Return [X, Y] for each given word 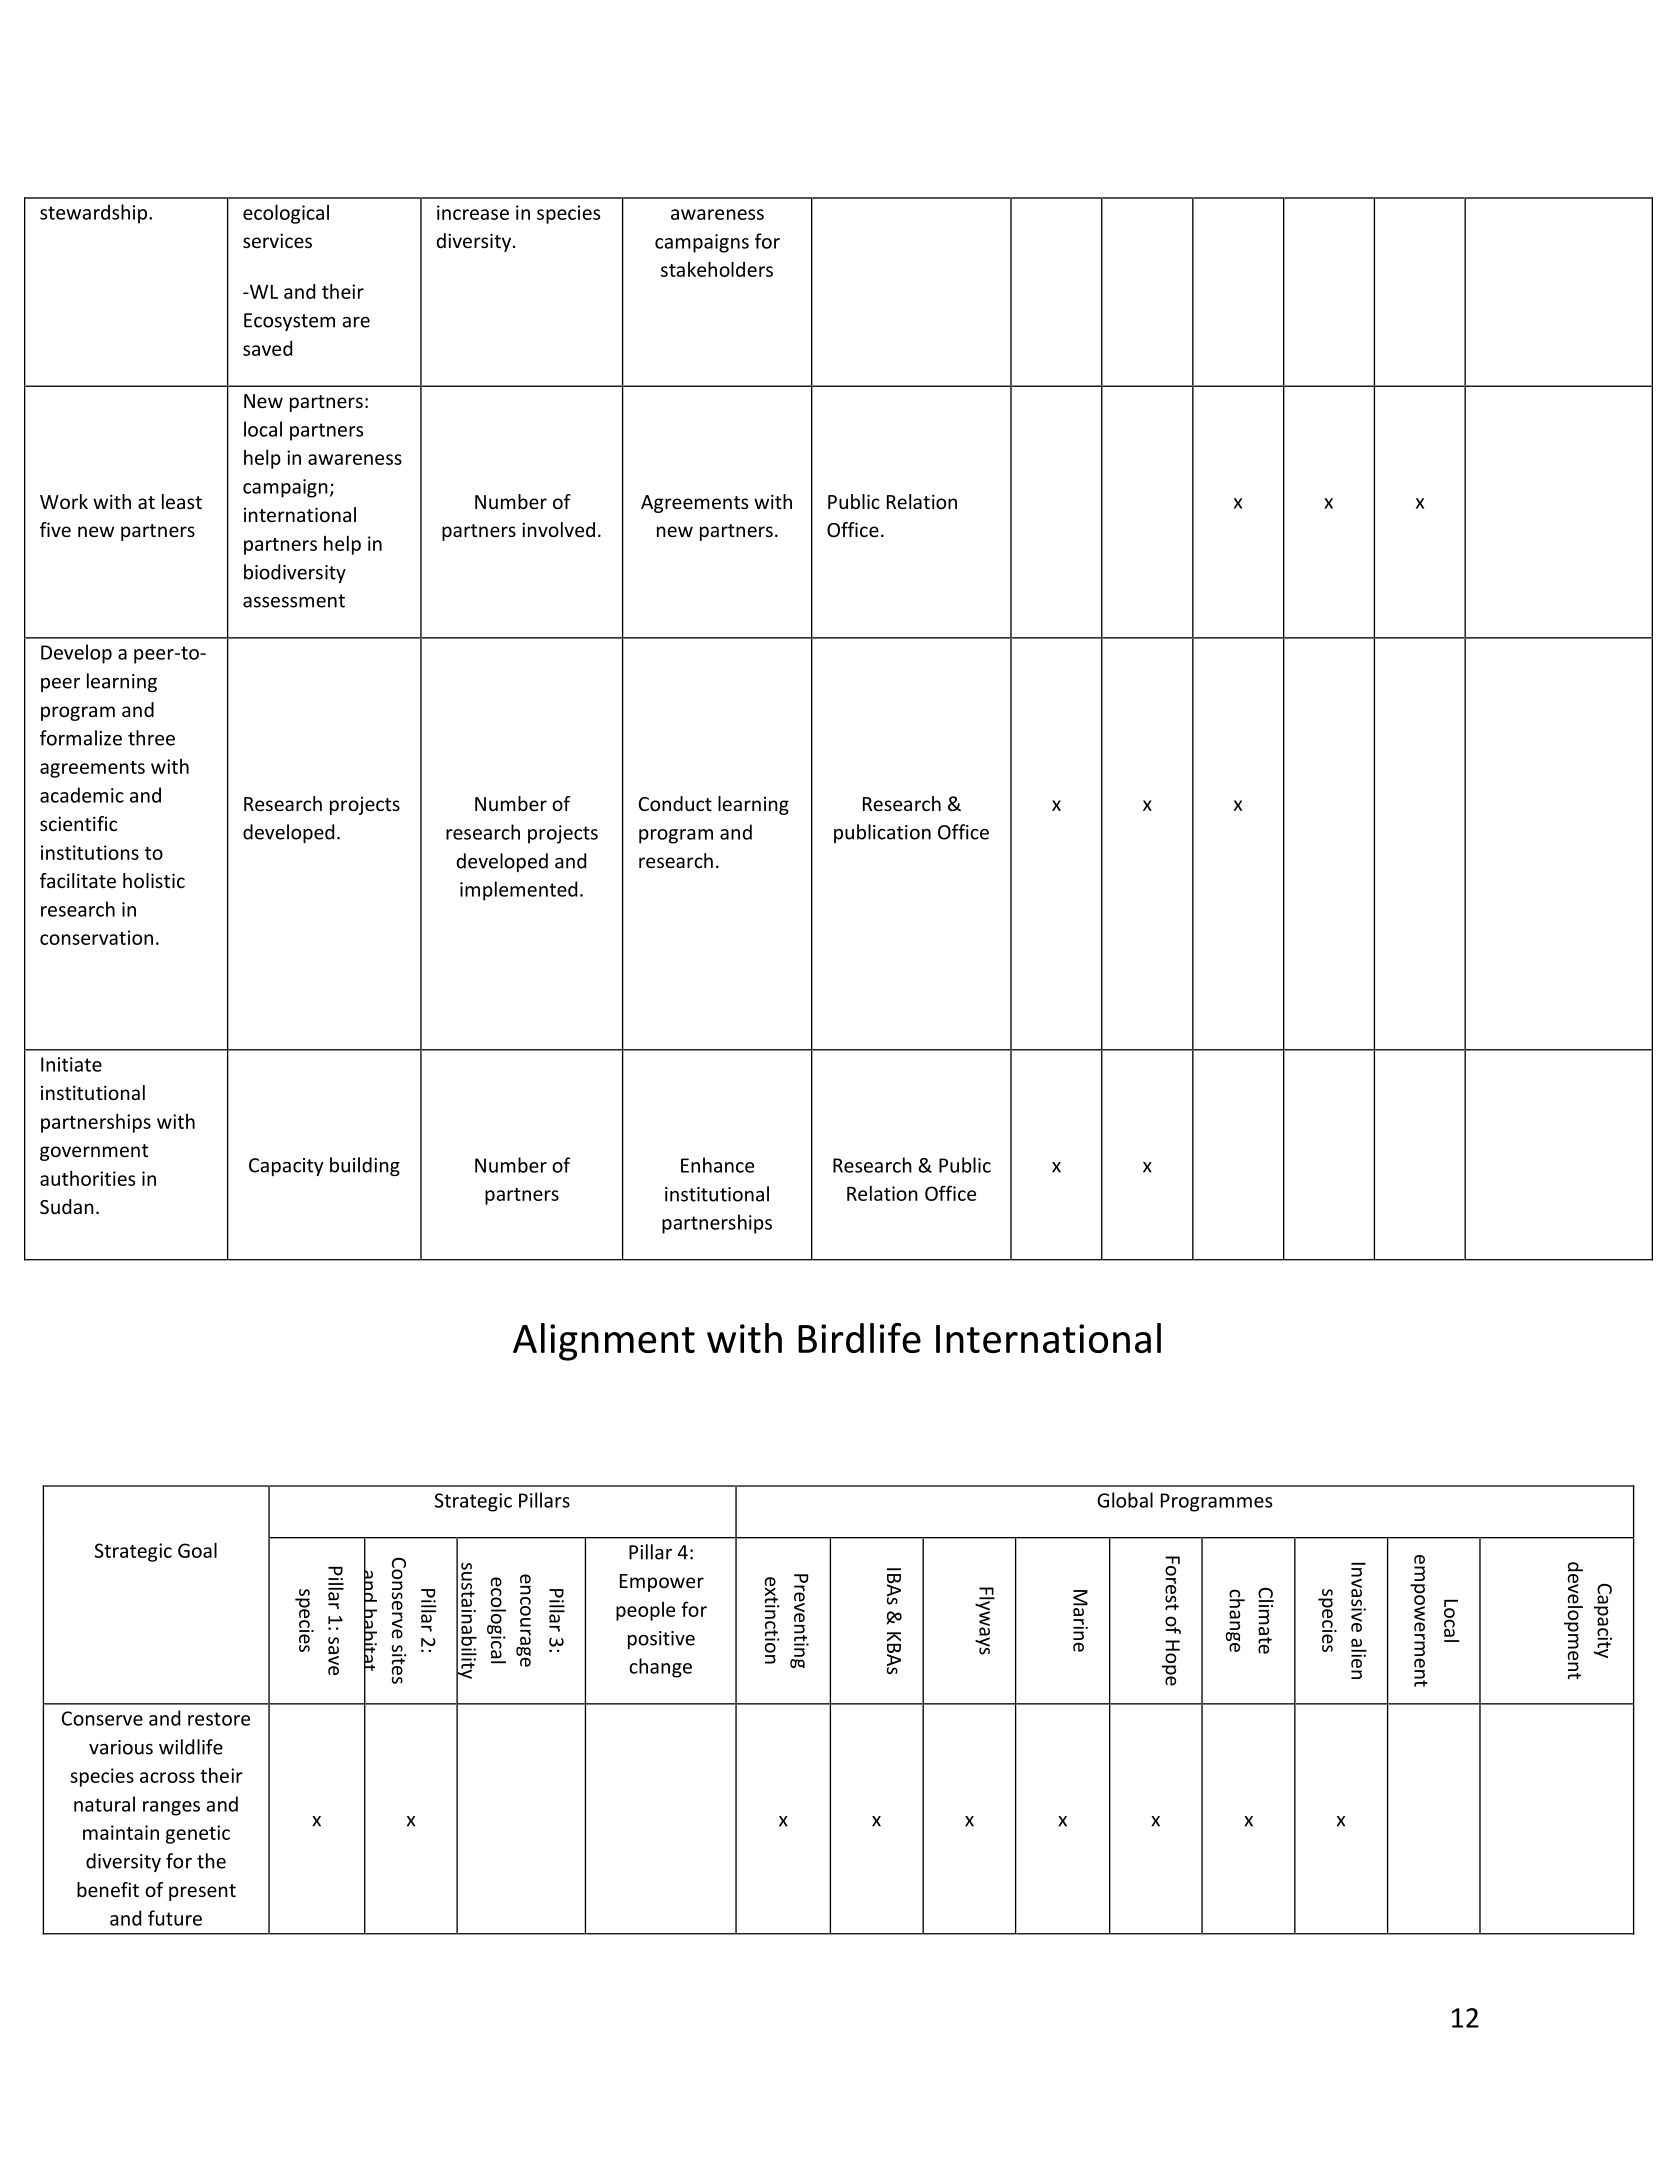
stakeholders [717, 269]
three [151, 738]
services [277, 240]
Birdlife [859, 1338]
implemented [518, 891]
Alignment [604, 1342]
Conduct [675, 803]
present [202, 1892]
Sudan [67, 1206]
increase [473, 212]
